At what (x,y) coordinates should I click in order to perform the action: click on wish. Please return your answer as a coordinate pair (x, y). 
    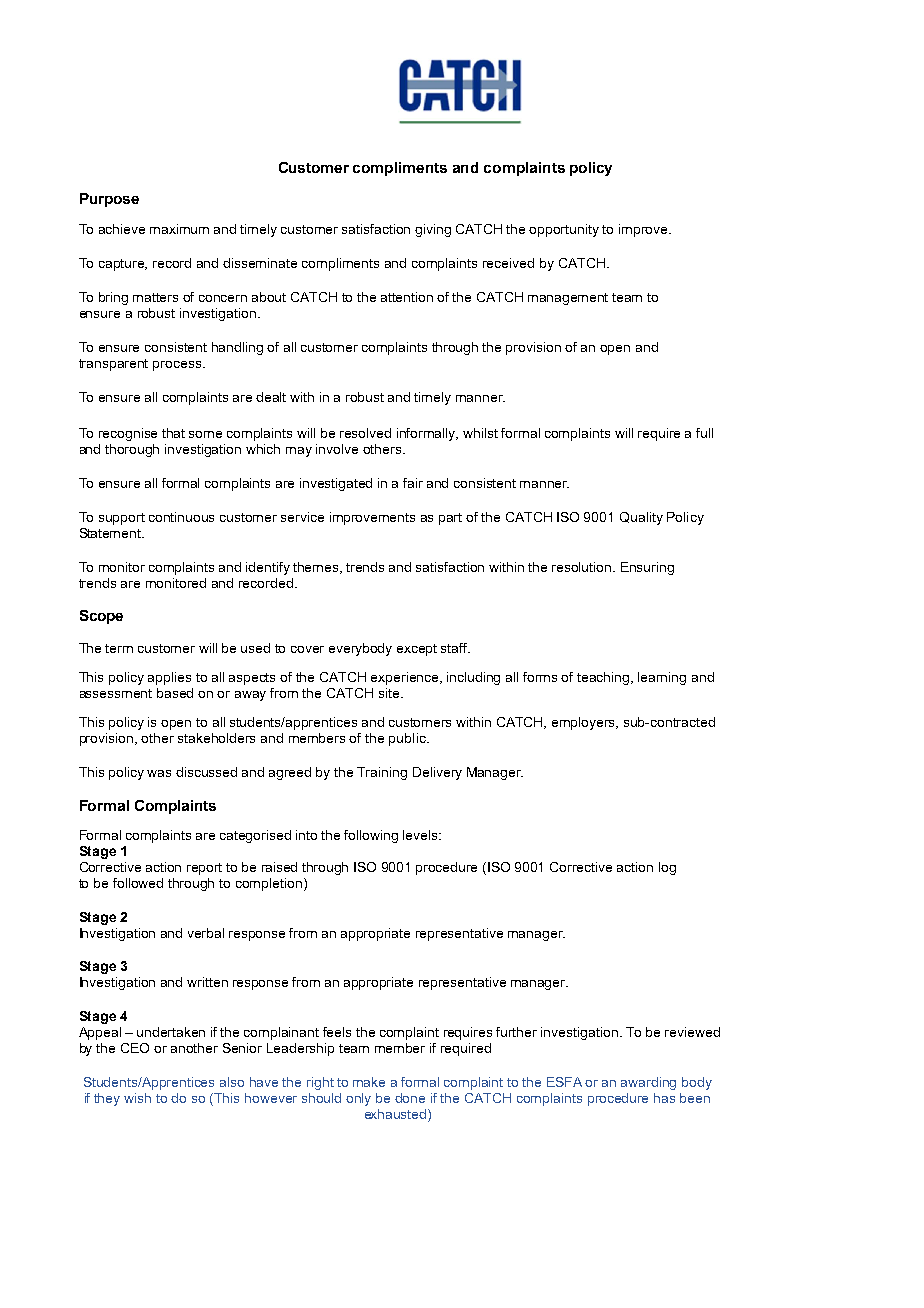
    Looking at the image, I should click on (137, 1098).
